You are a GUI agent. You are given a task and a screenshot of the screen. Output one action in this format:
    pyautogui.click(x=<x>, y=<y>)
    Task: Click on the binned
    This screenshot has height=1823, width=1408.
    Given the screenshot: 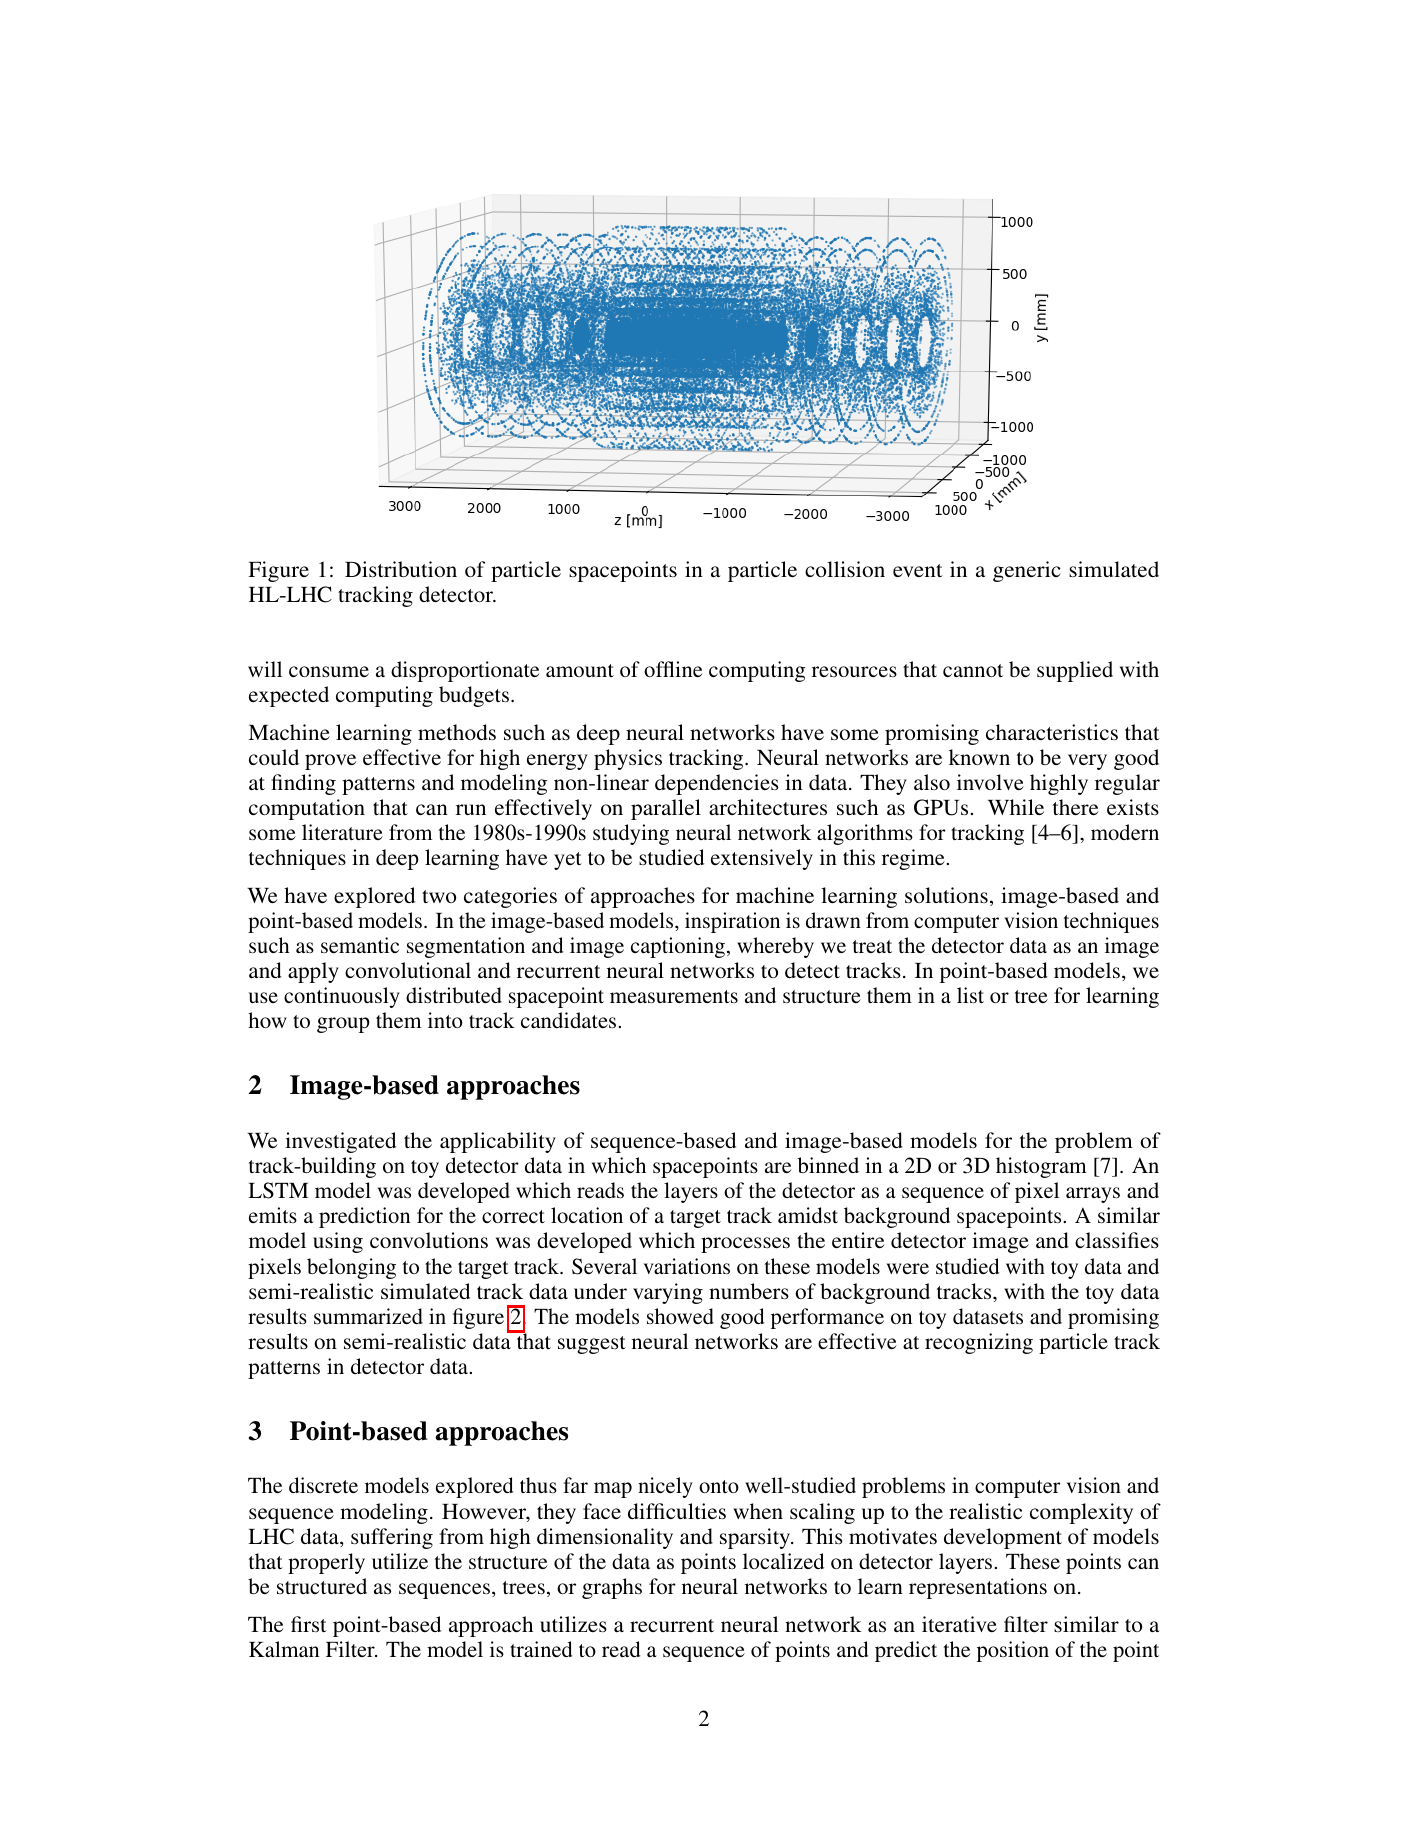 What is the action you would take?
    pyautogui.click(x=828, y=1165)
